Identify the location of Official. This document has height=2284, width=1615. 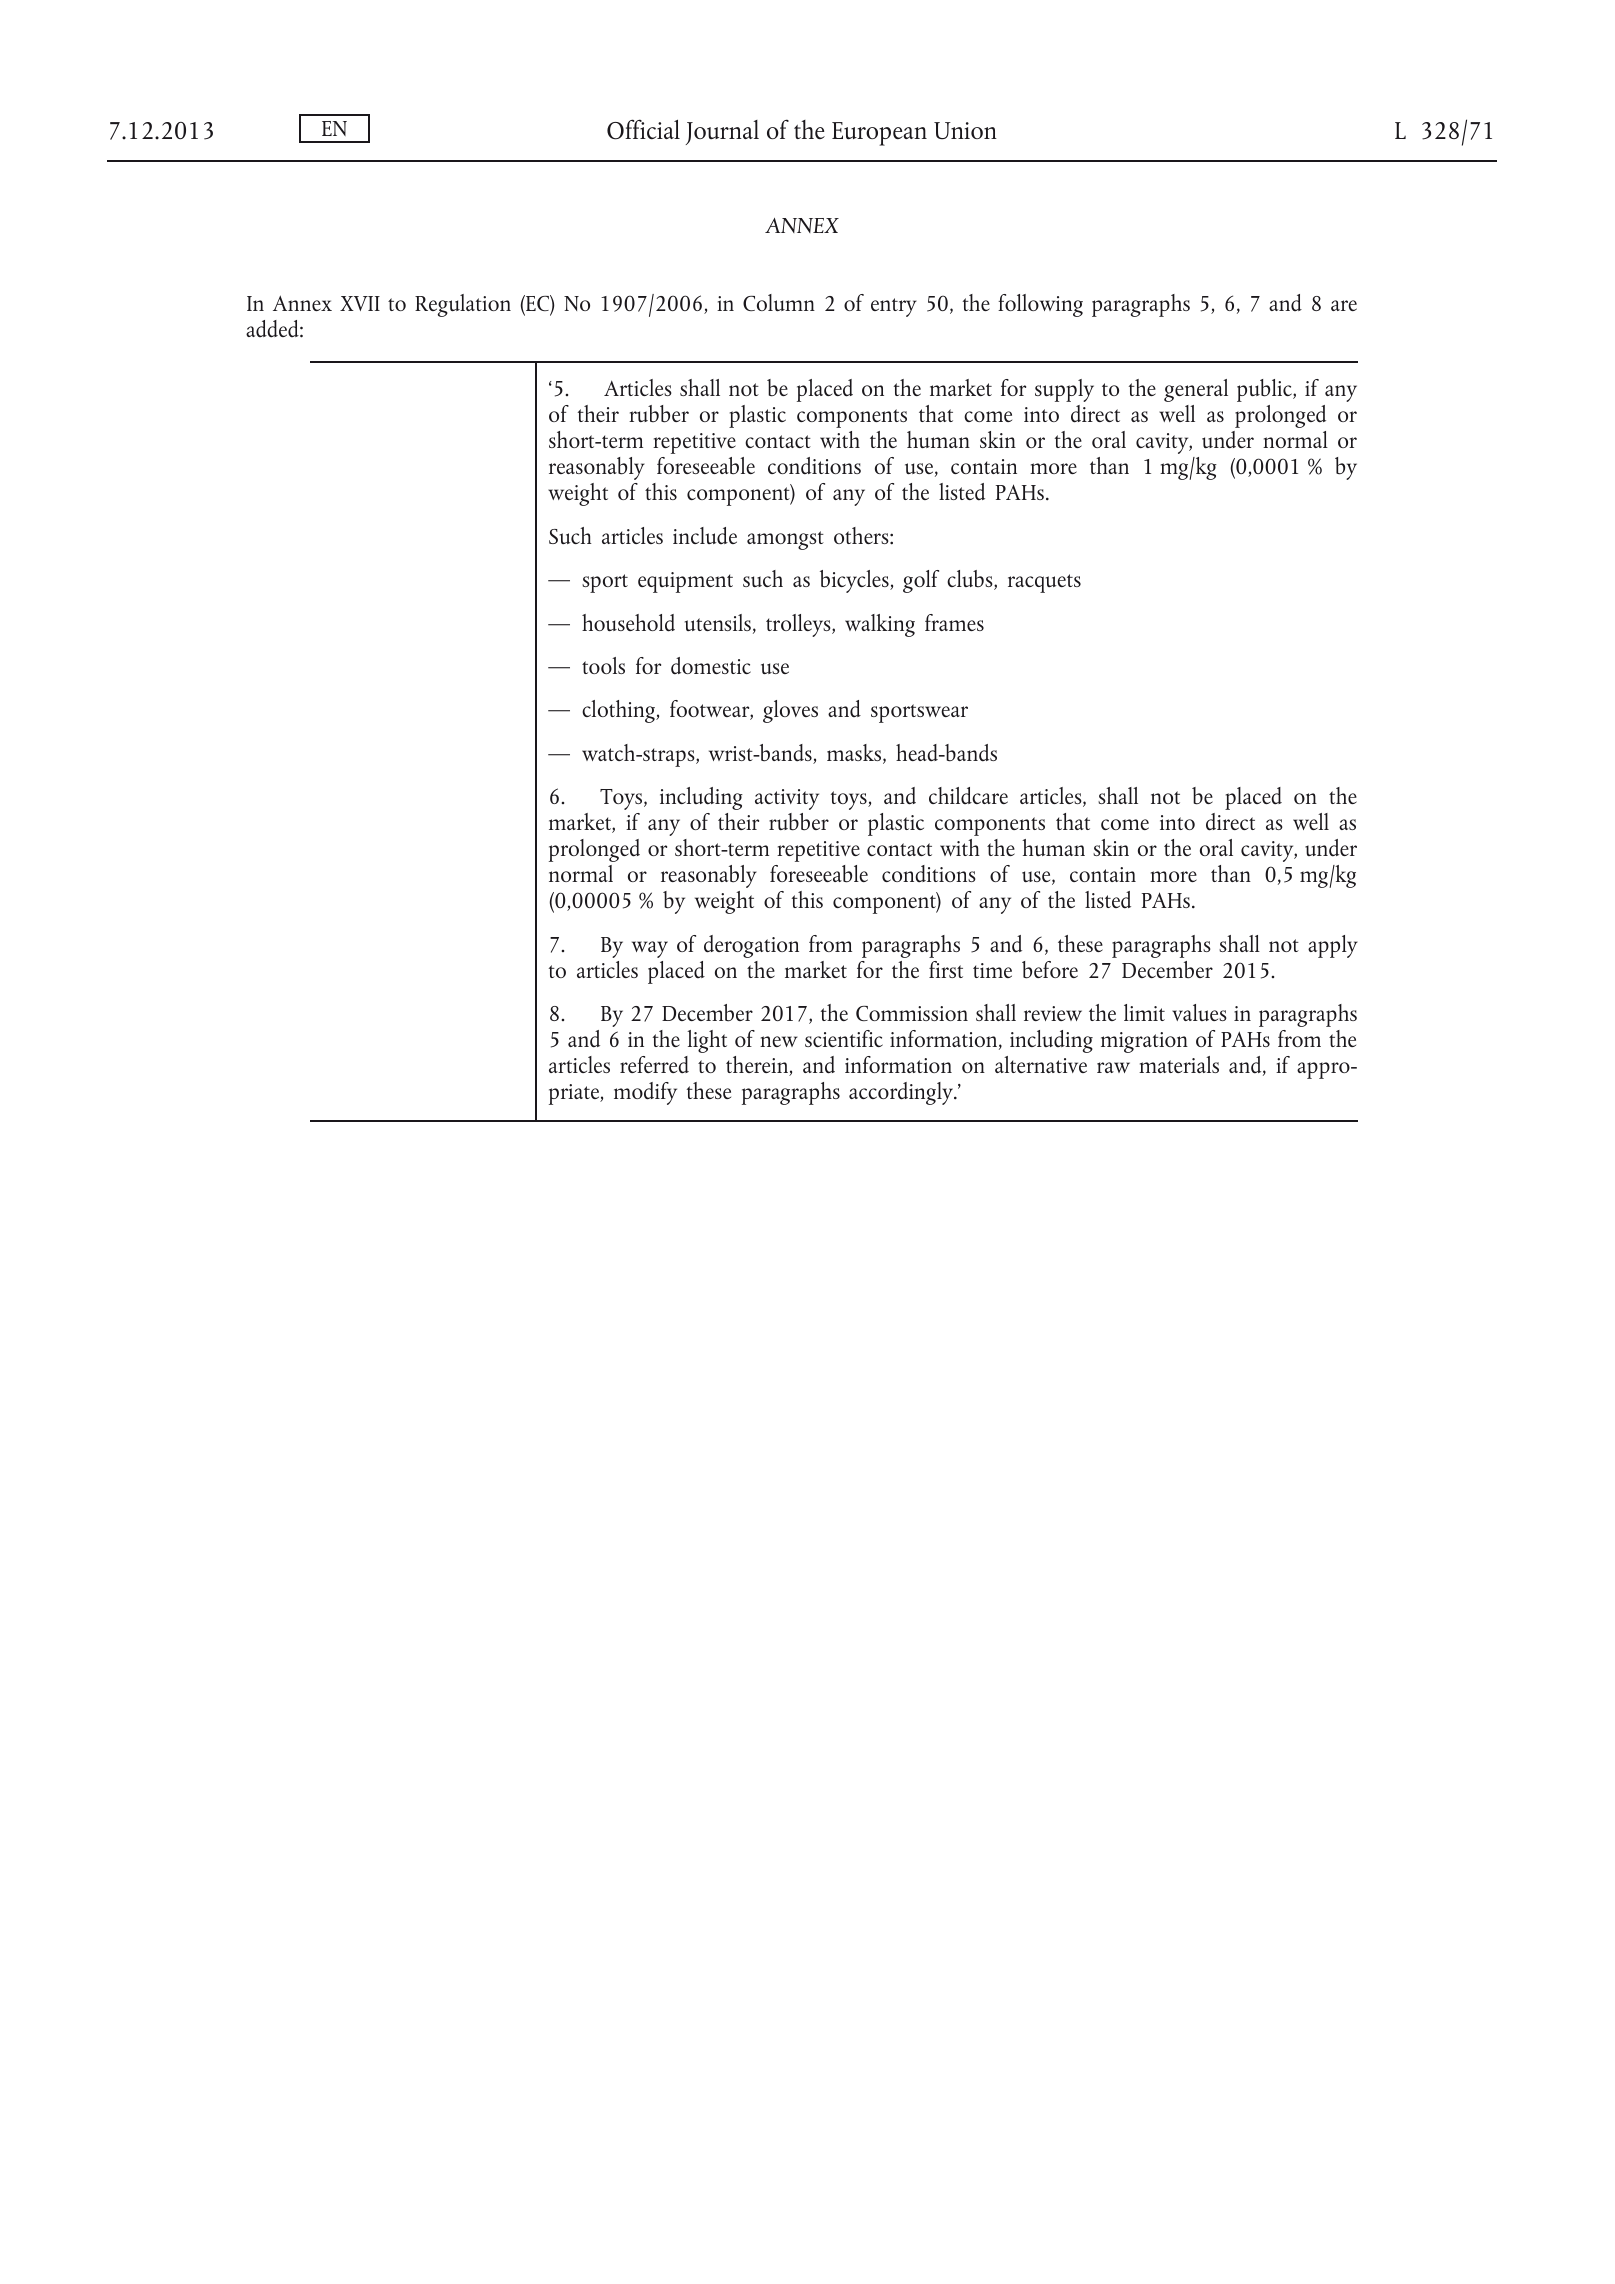
(643, 129).
